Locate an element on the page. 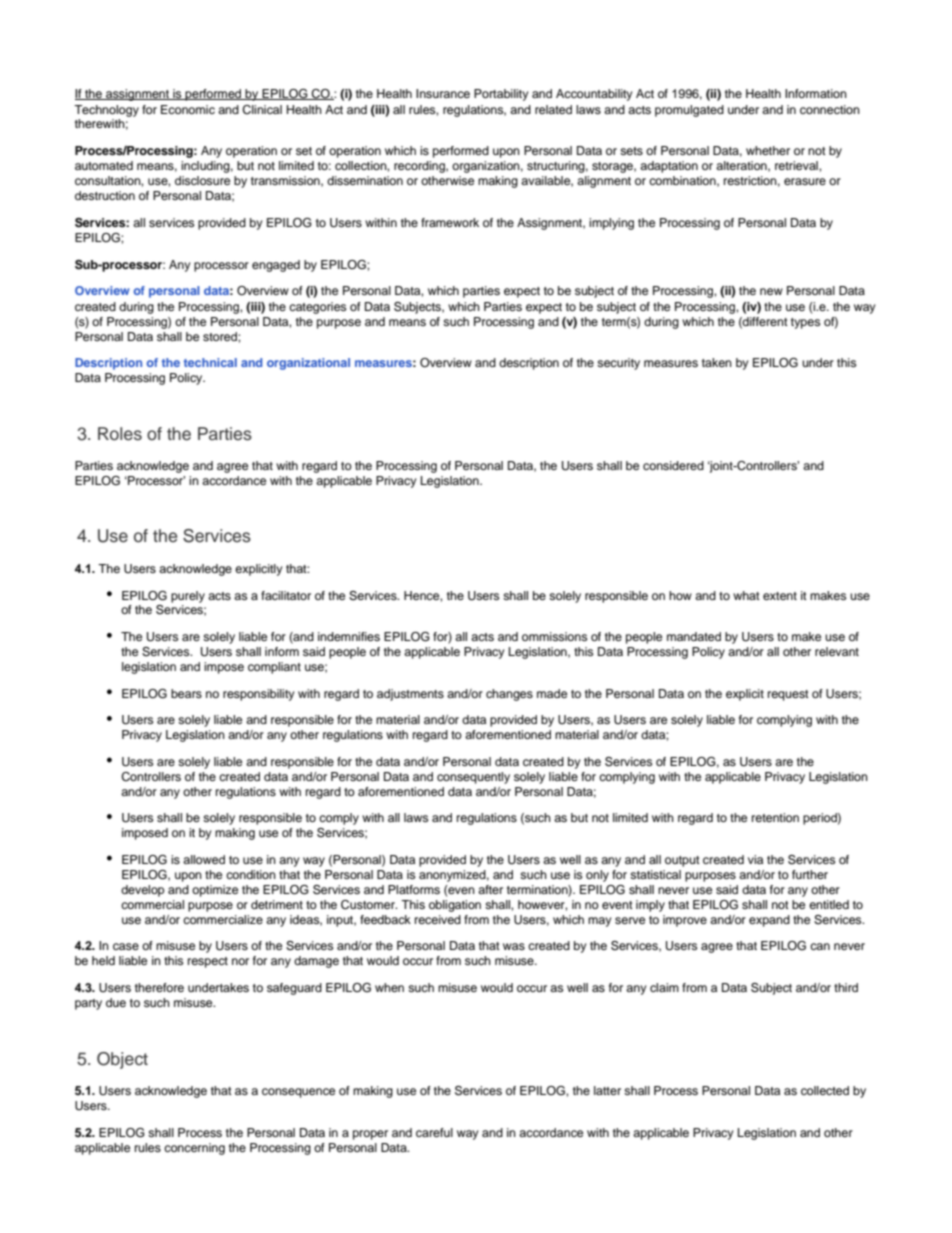 This page has height=1233, width=952. changes is located at coordinates (509, 695).
